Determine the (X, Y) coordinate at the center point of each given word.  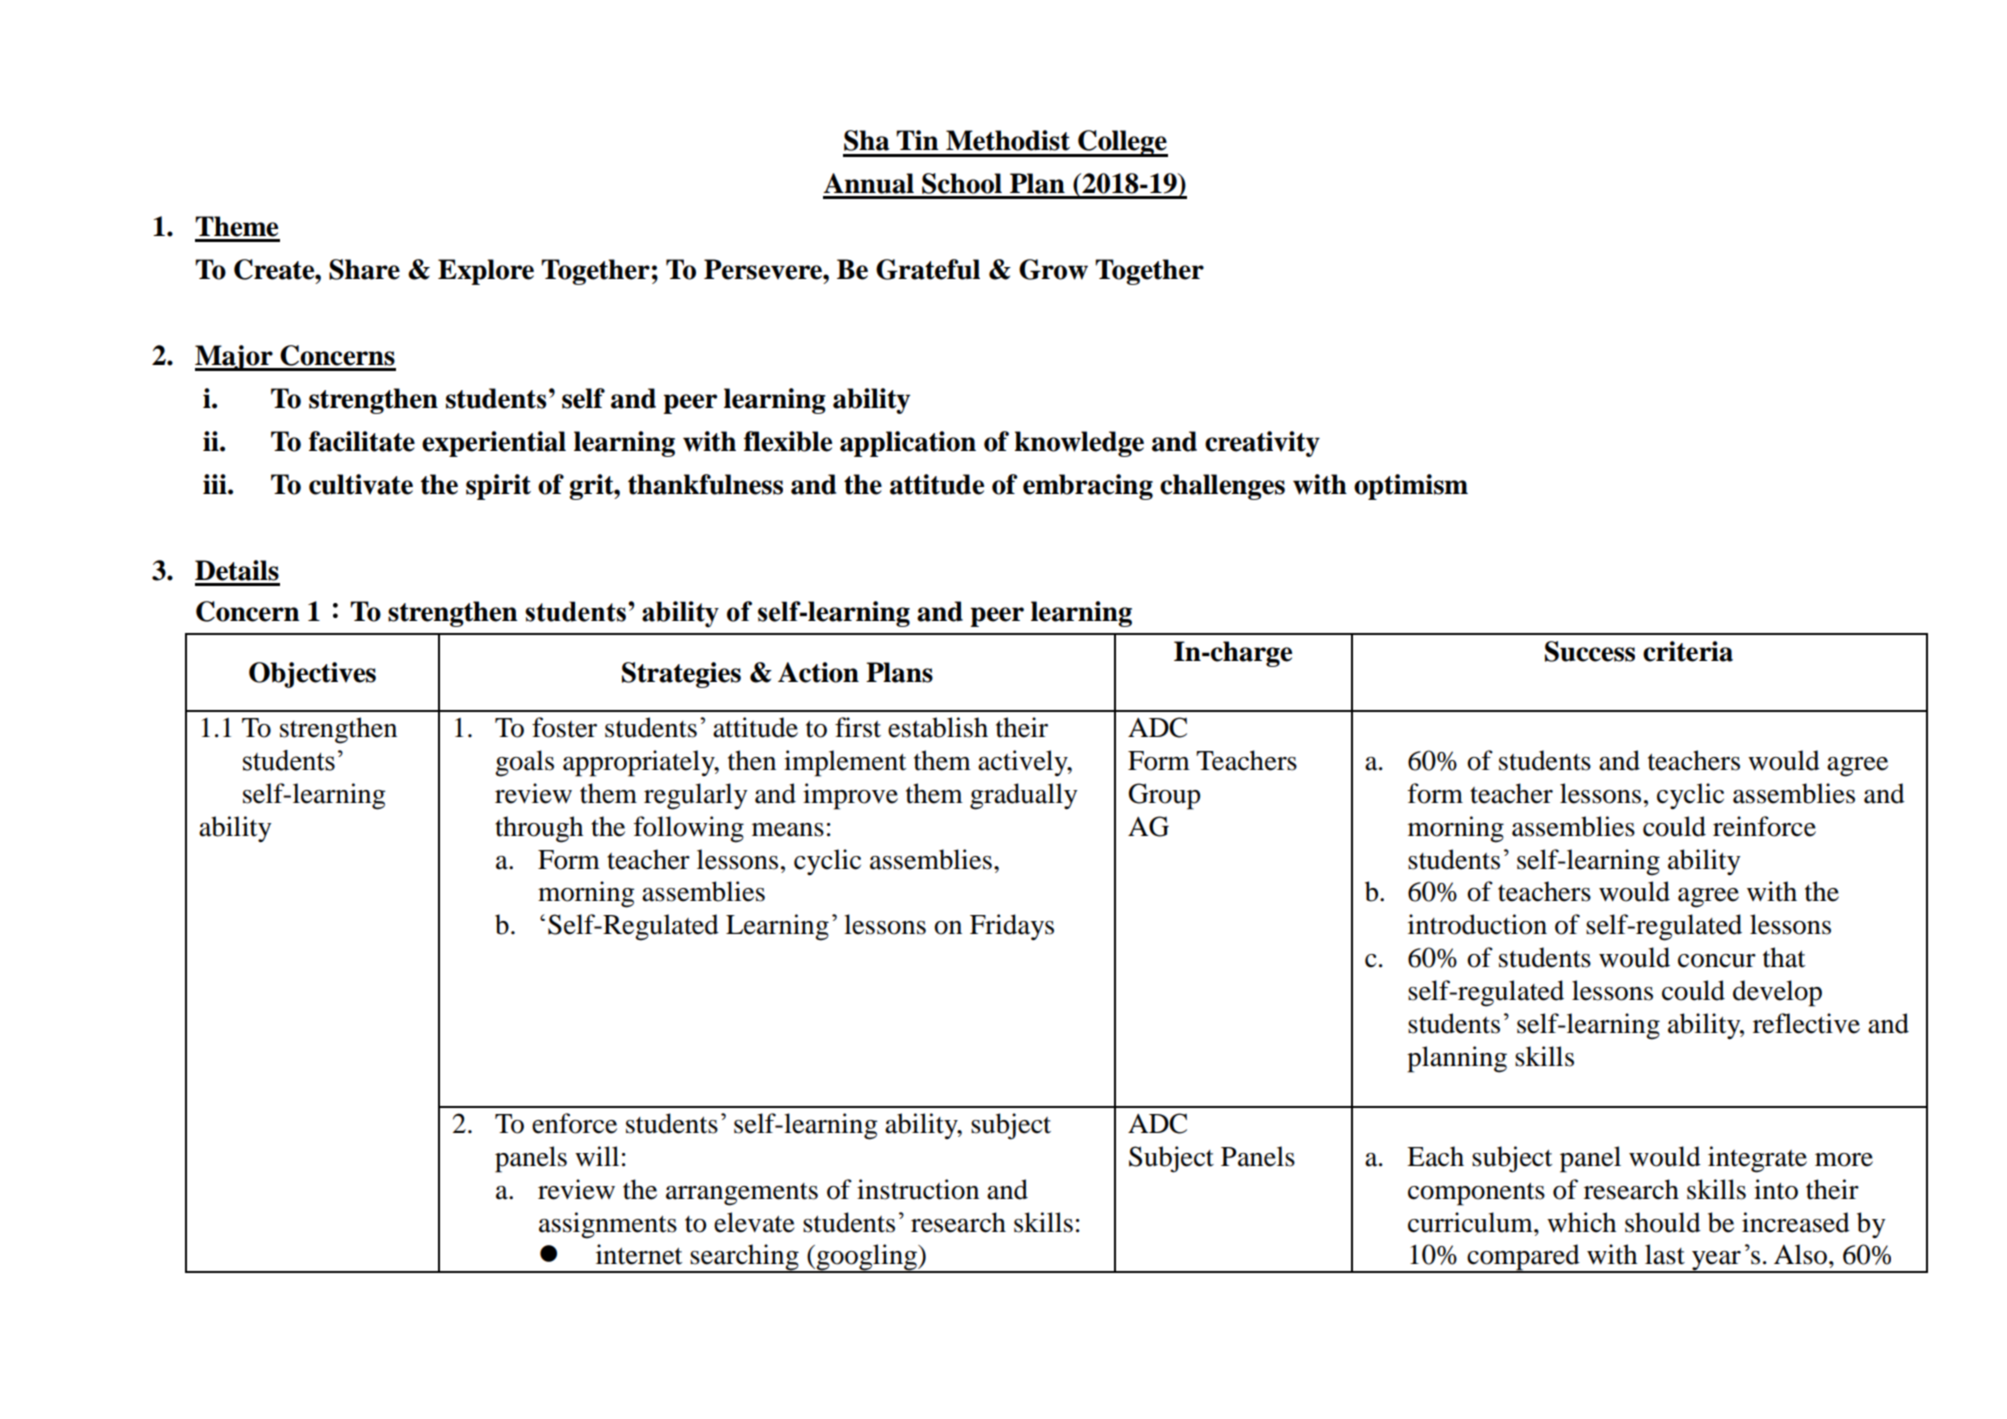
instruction (918, 1189)
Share (364, 269)
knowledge (1079, 444)
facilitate (362, 441)
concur (1717, 961)
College (1122, 143)
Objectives (312, 675)
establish (938, 727)
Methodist (1008, 140)
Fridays (1012, 927)
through (539, 829)
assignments (608, 1225)
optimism (1411, 487)
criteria (1688, 651)
